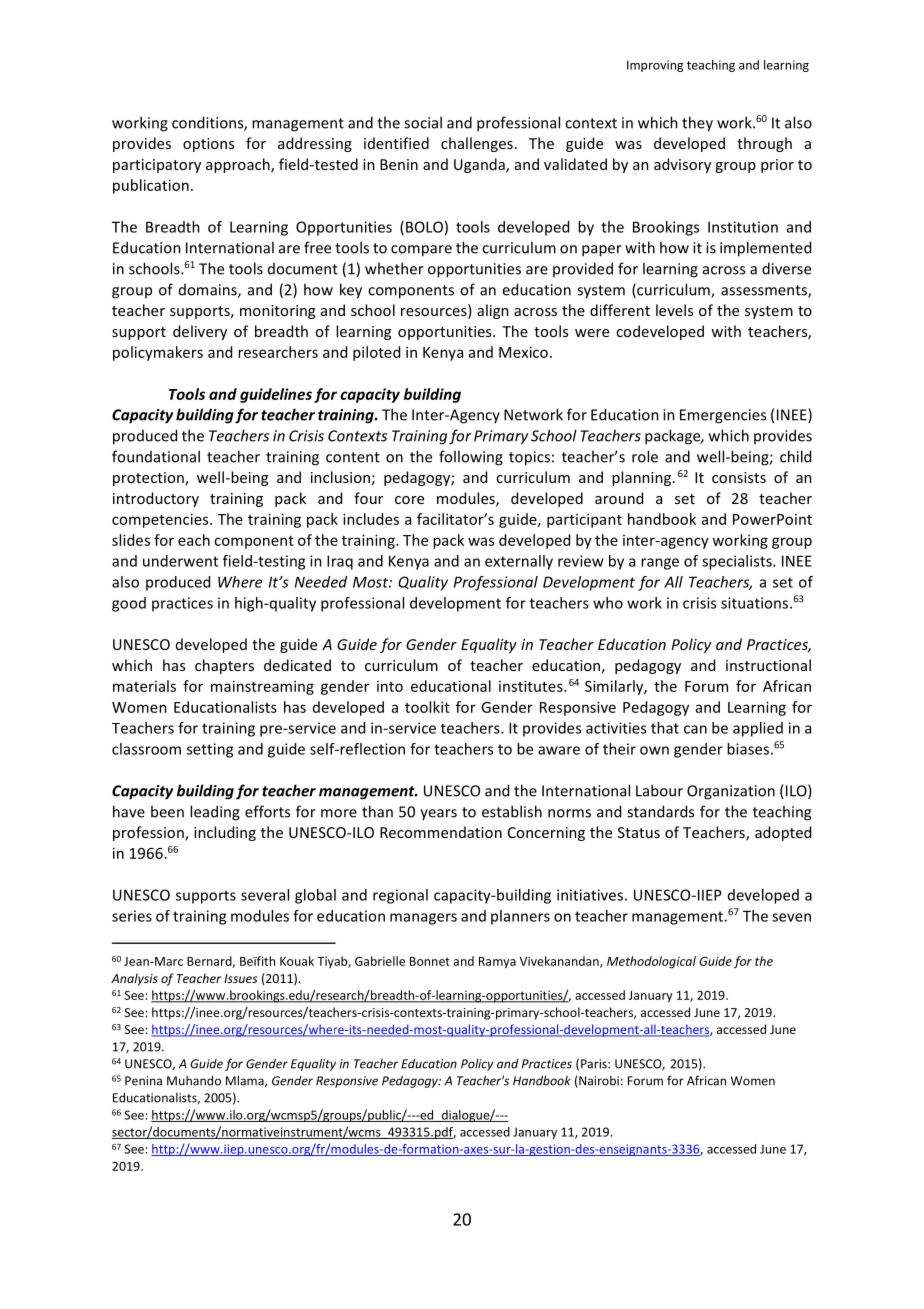 This page has width=924, height=1309. Describe the element at coordinates (674, 310) in the page. I see `levels` at that location.
